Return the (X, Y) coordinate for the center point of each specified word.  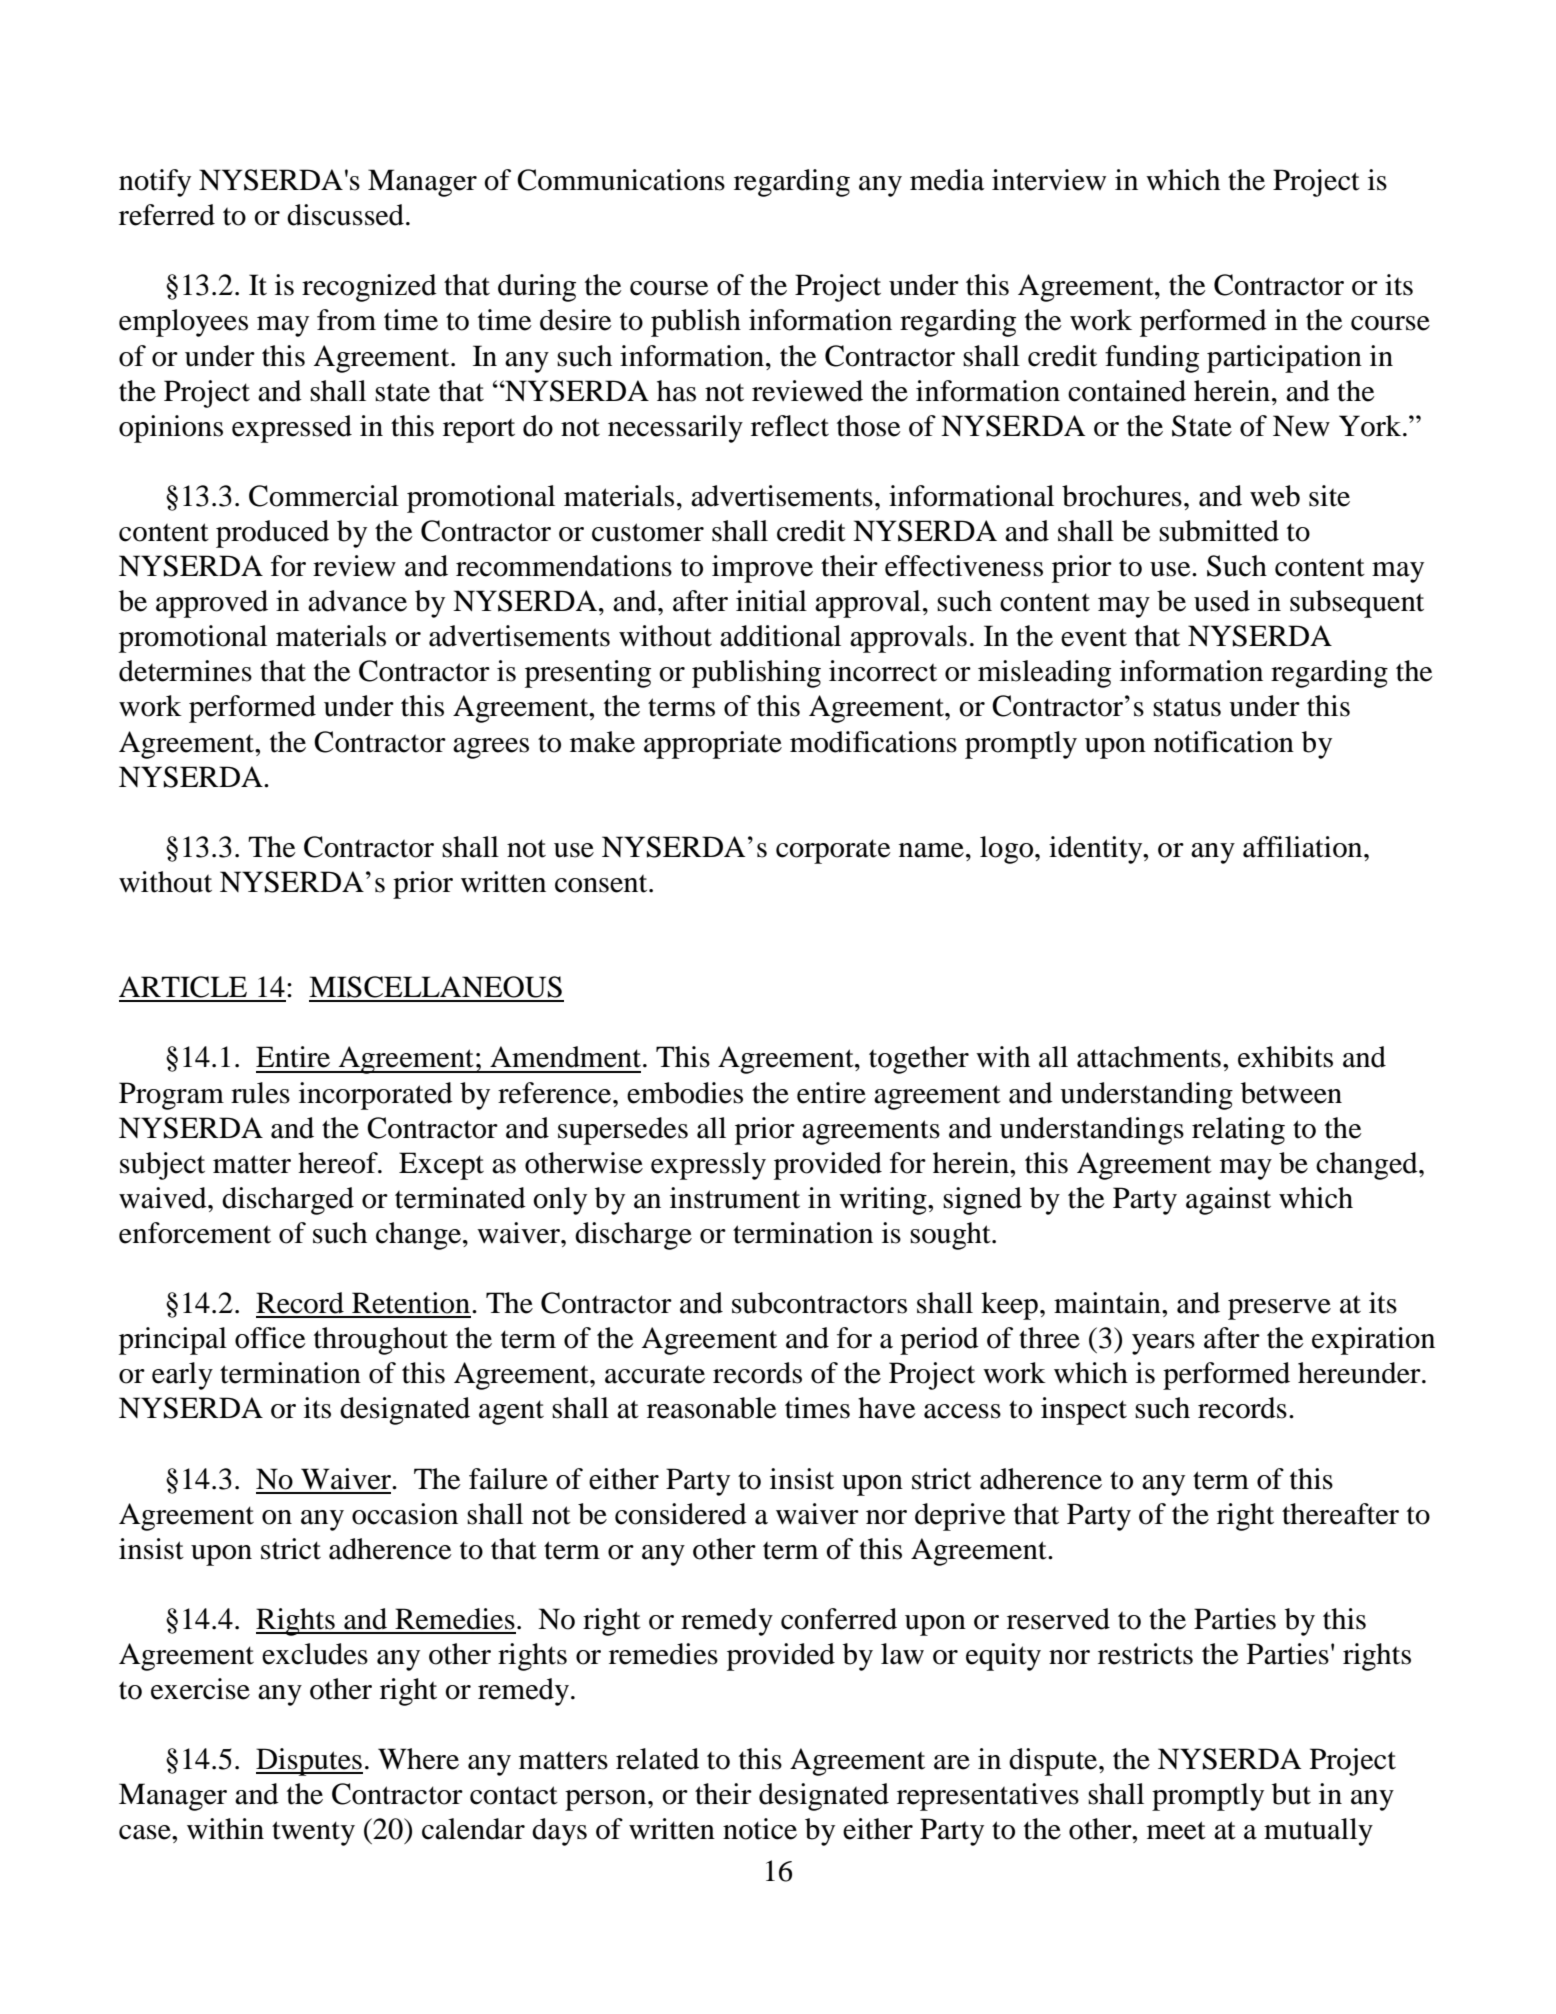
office (270, 1338)
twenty (313, 1833)
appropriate (713, 745)
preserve (1279, 1309)
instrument (735, 1198)
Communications (621, 180)
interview (1049, 180)
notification (1224, 742)
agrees (491, 748)
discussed (345, 215)
